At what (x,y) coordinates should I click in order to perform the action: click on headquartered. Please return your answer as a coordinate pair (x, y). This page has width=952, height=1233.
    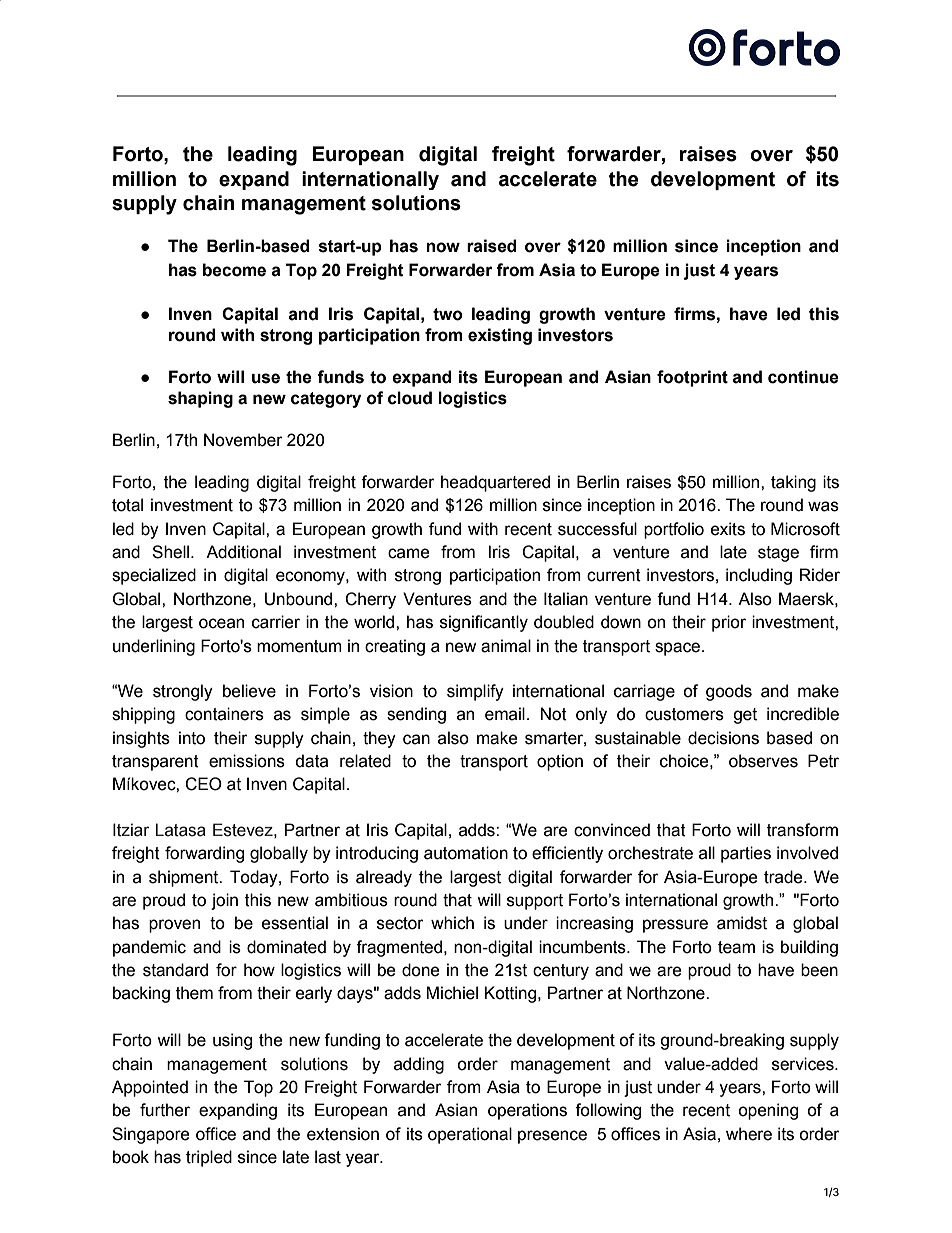
    Looking at the image, I should click on (495, 483).
